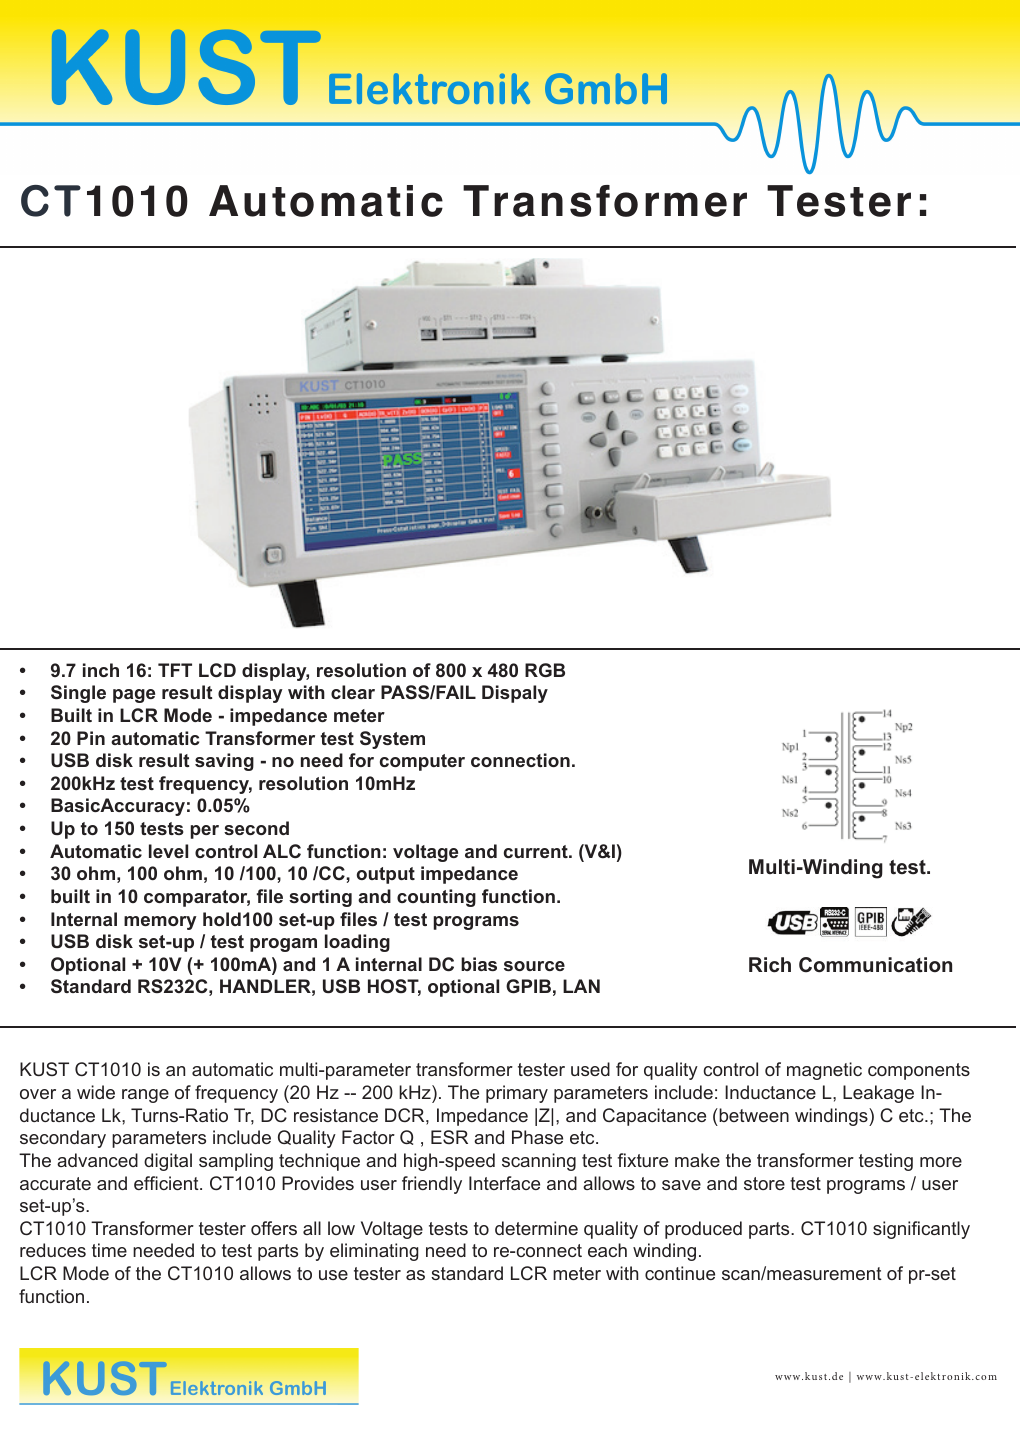  Describe the element at coordinates (160, 923) in the page. I see `memory` at that location.
